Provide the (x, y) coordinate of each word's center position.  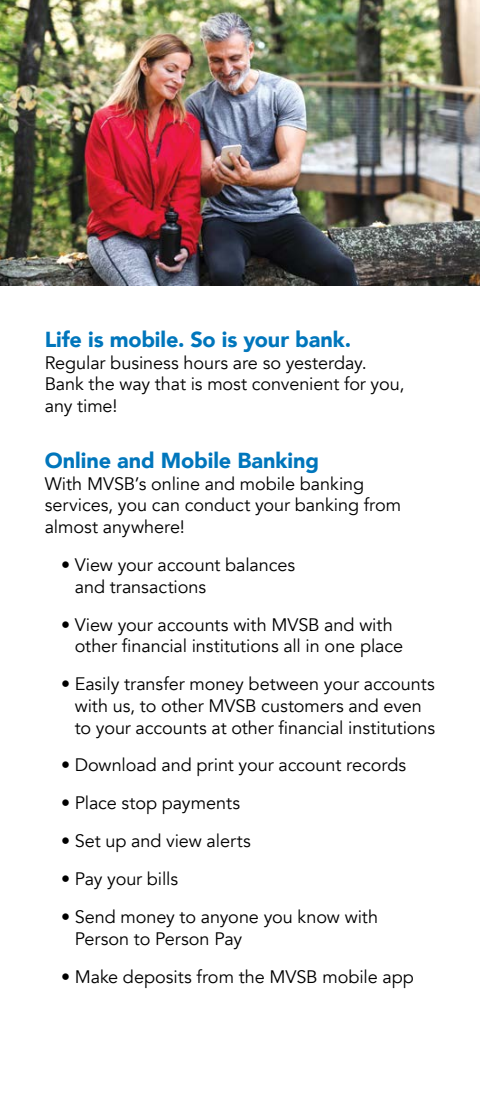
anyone (229, 921)
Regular (76, 364)
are (245, 365)
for (355, 383)
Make (97, 976)
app (398, 981)
